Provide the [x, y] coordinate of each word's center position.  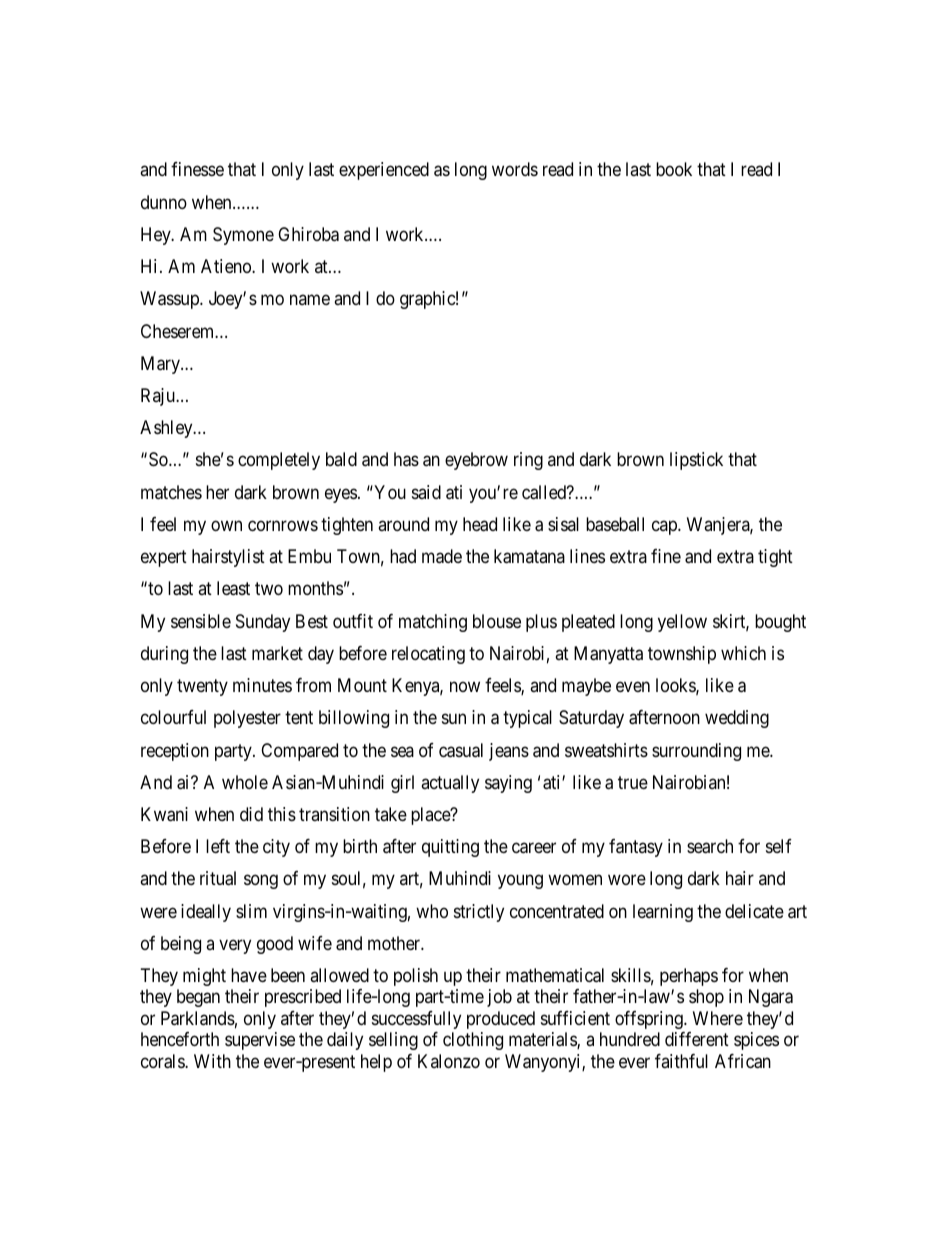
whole [245, 782]
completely [279, 461]
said [426, 492]
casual [461, 750]
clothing [473, 1041]
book [674, 169]
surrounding [696, 752]
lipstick [696, 461]
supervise [260, 1041]
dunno [164, 202]
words [515, 169]
